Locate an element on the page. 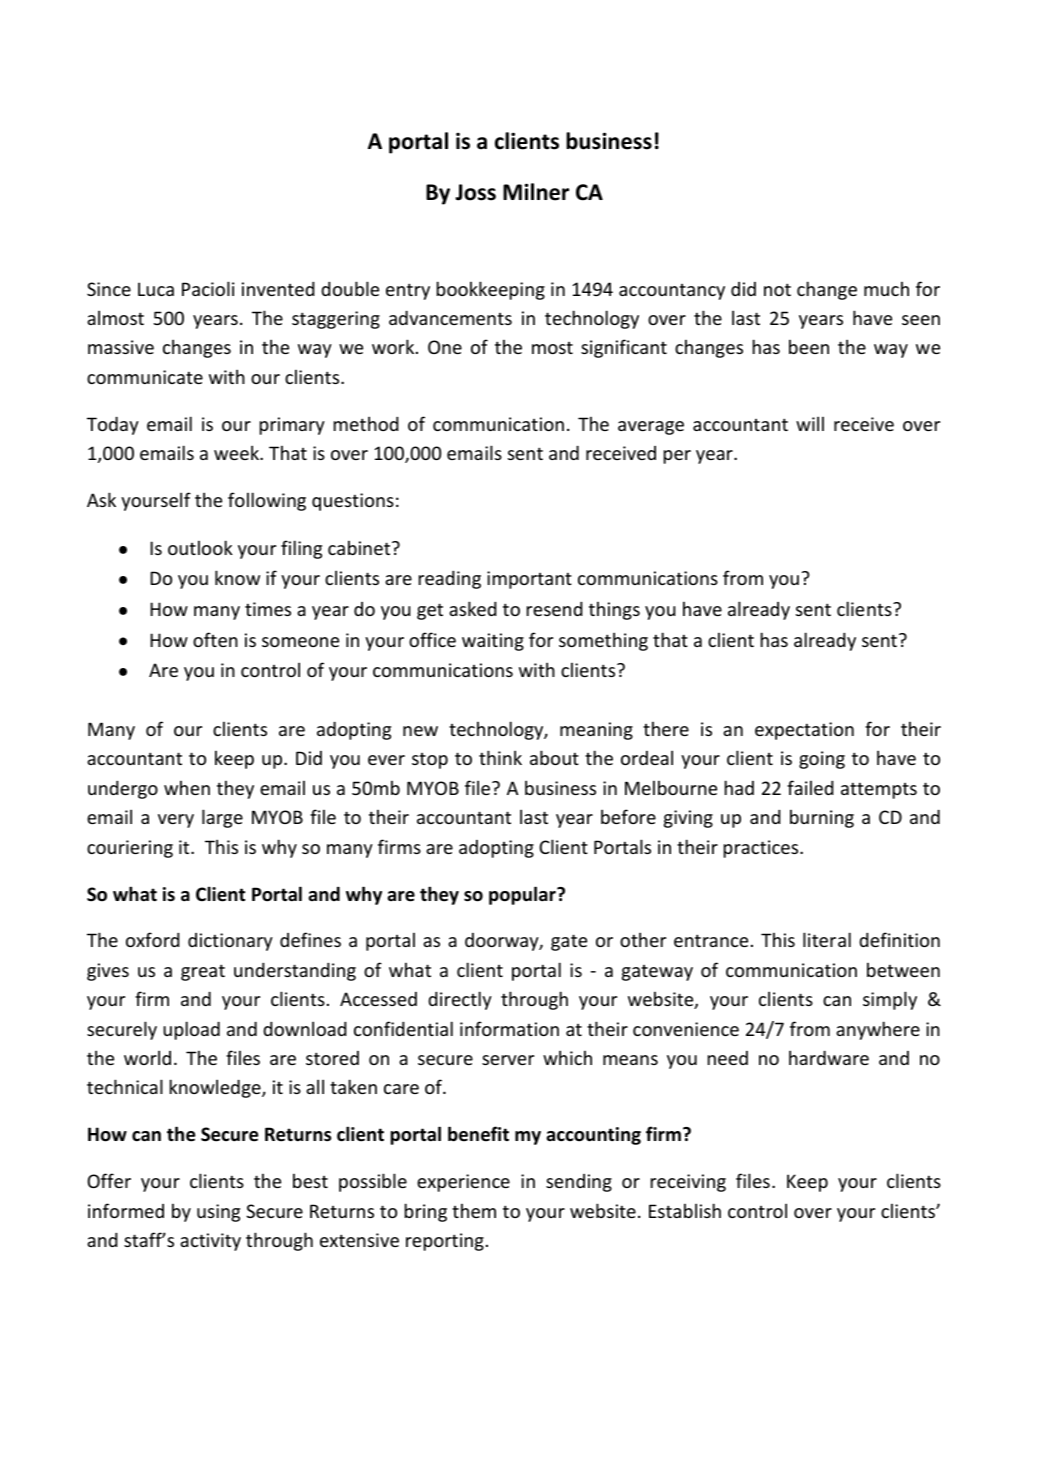 The height and width of the document is (1470, 1040). Pacioli is located at coordinates (208, 288).
